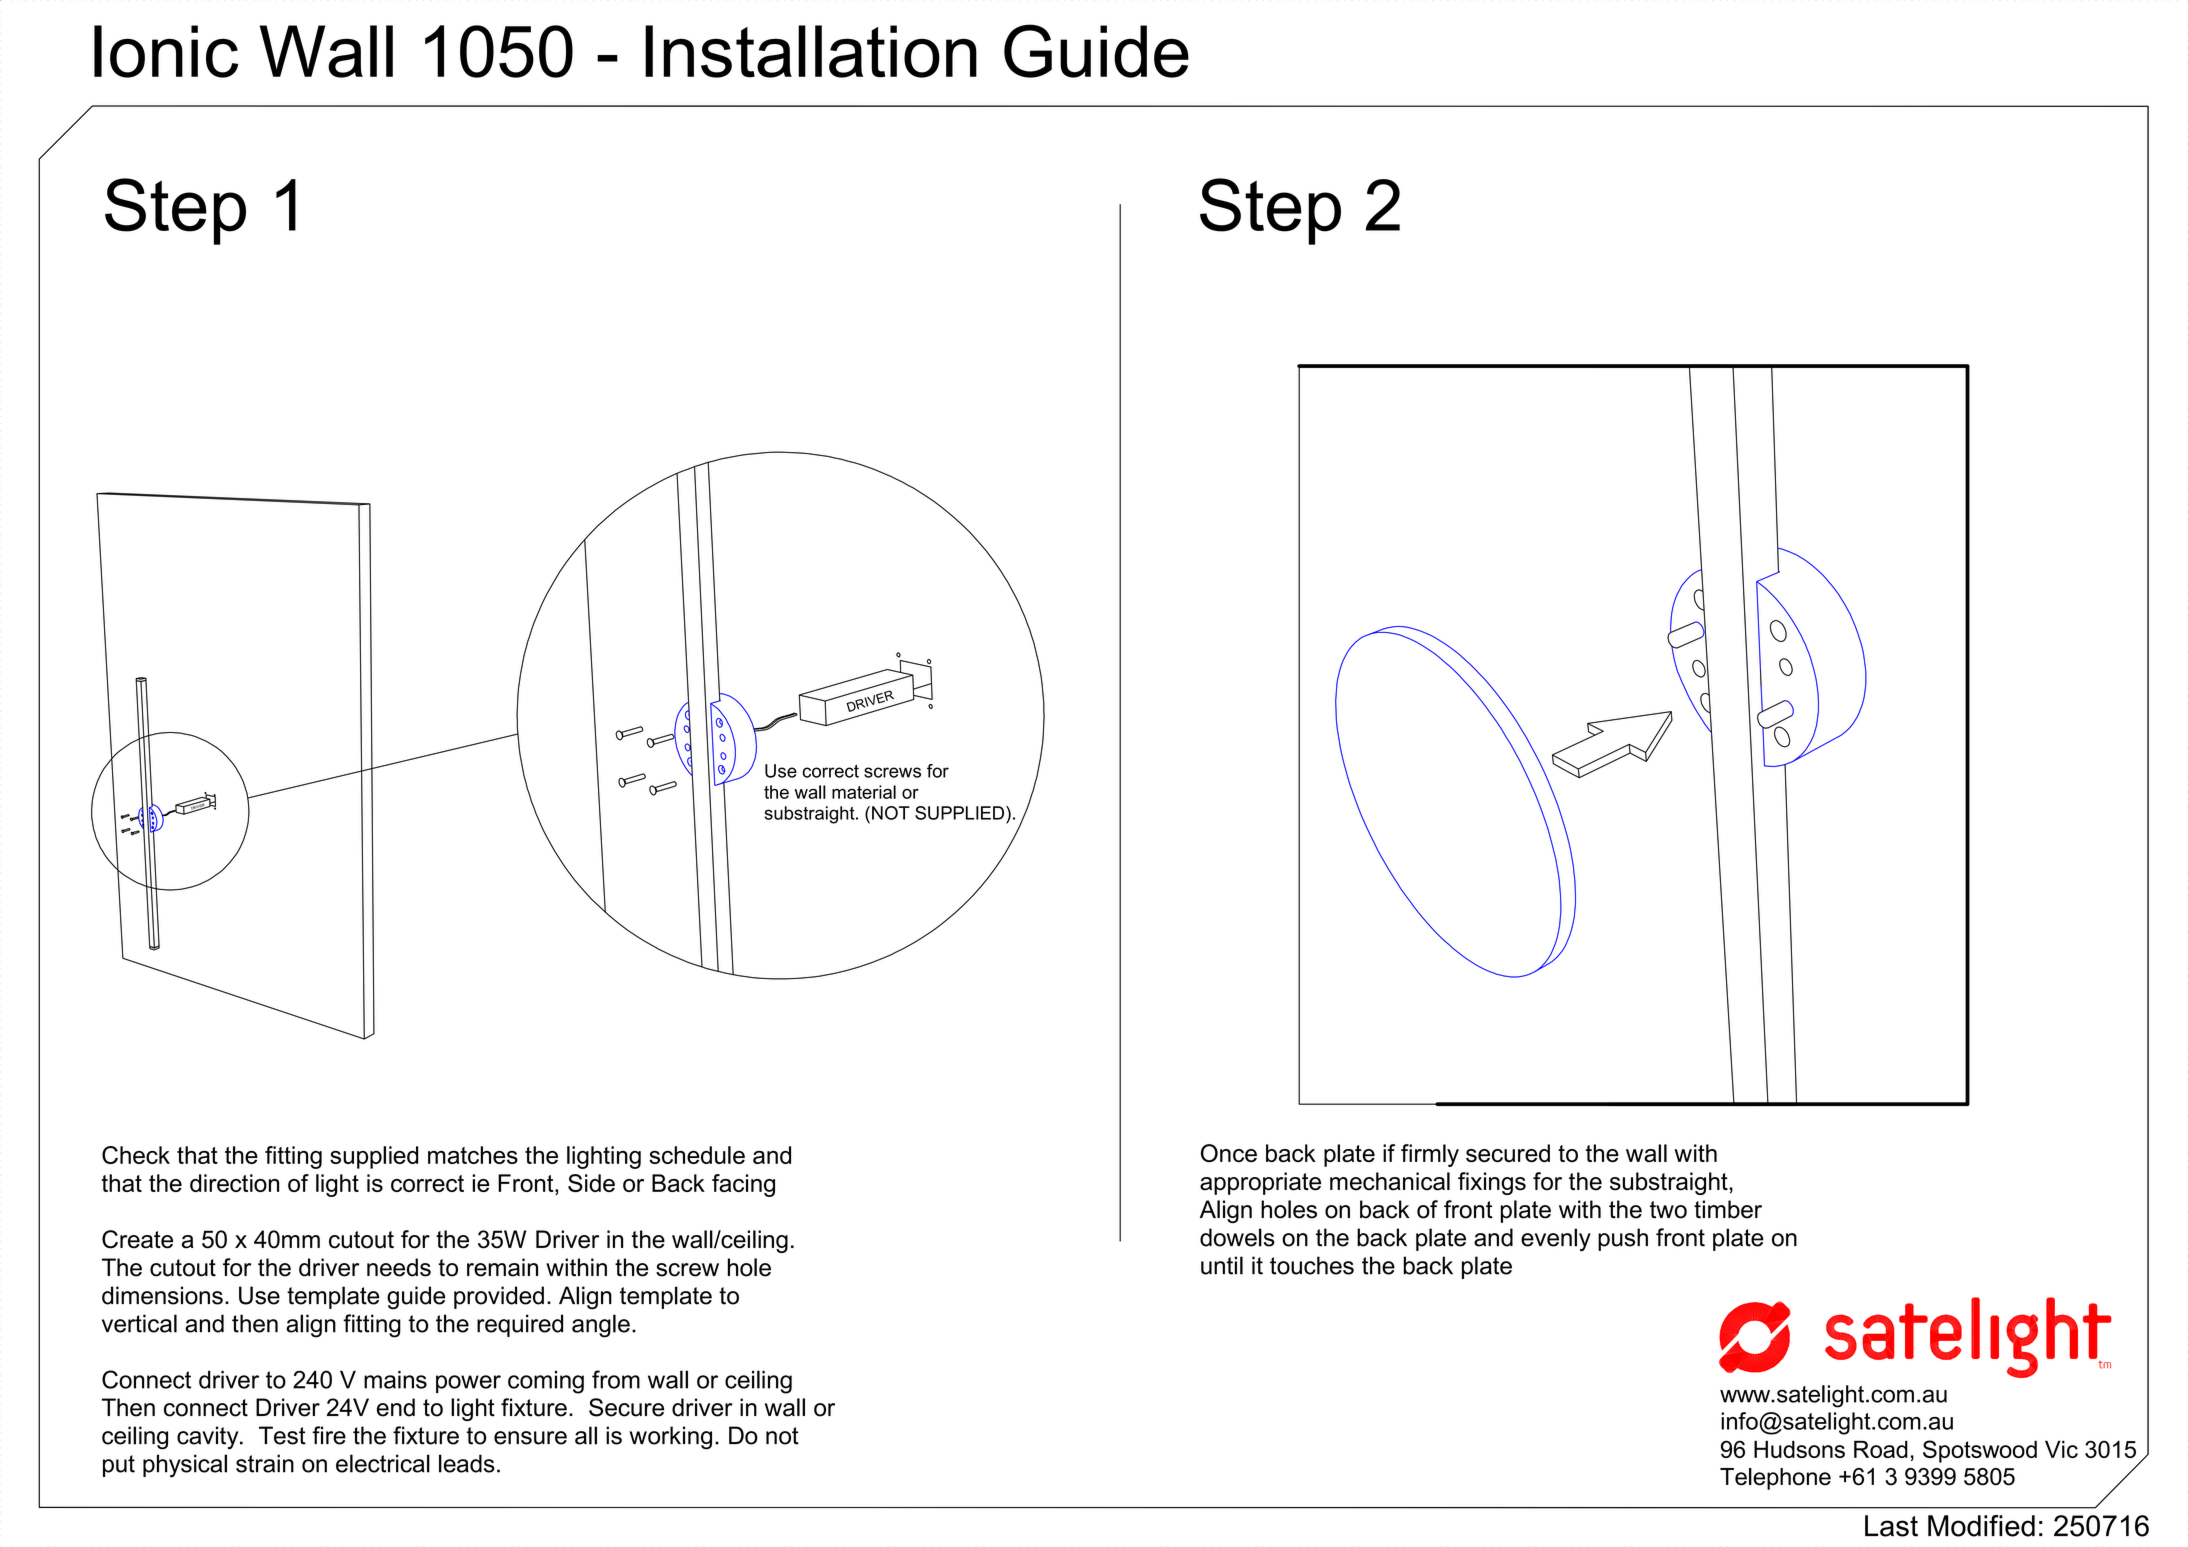  Describe the element at coordinates (383, 1463) in the screenshot. I see `electrical` at that location.
